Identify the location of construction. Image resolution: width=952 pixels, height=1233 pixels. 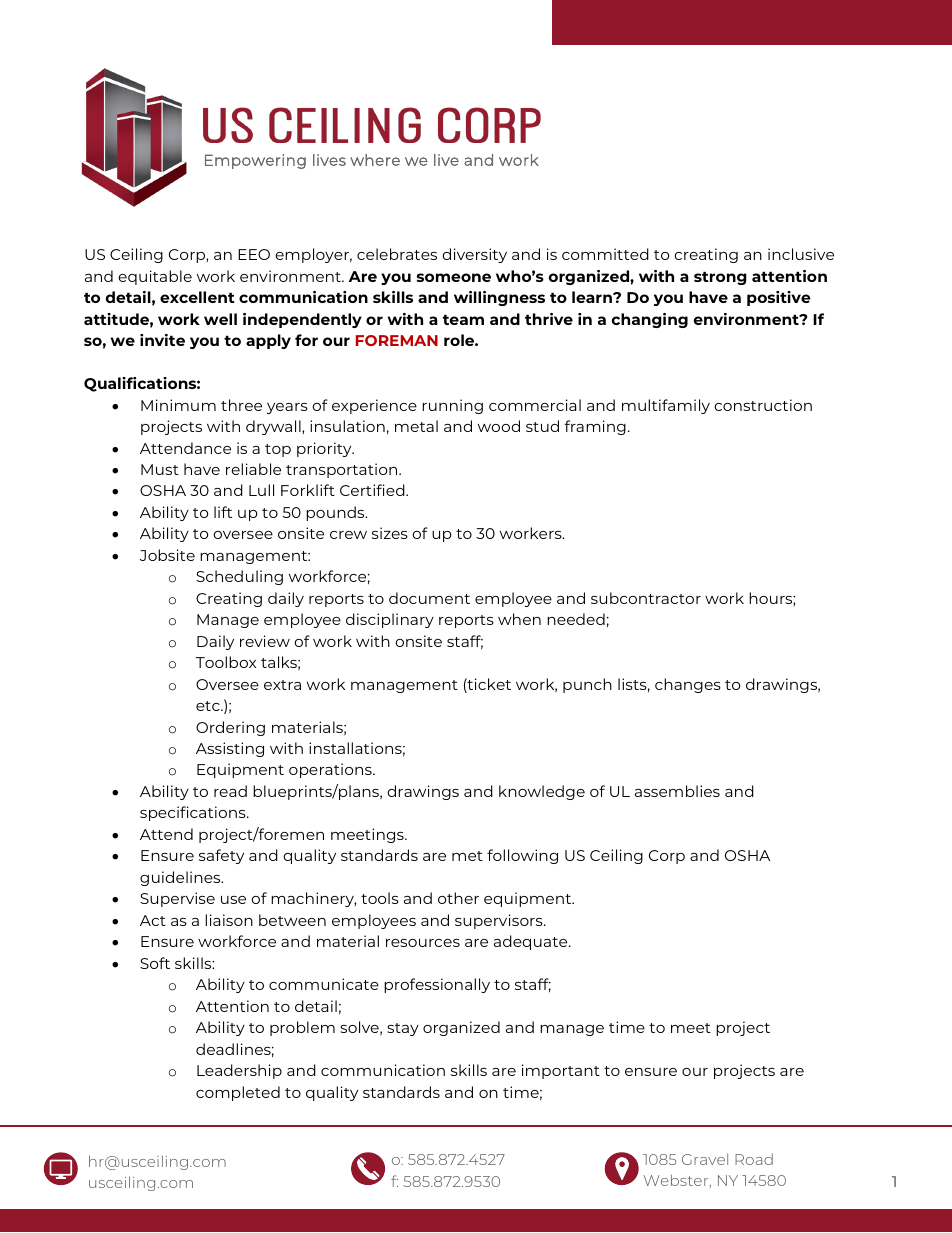
(763, 405).
